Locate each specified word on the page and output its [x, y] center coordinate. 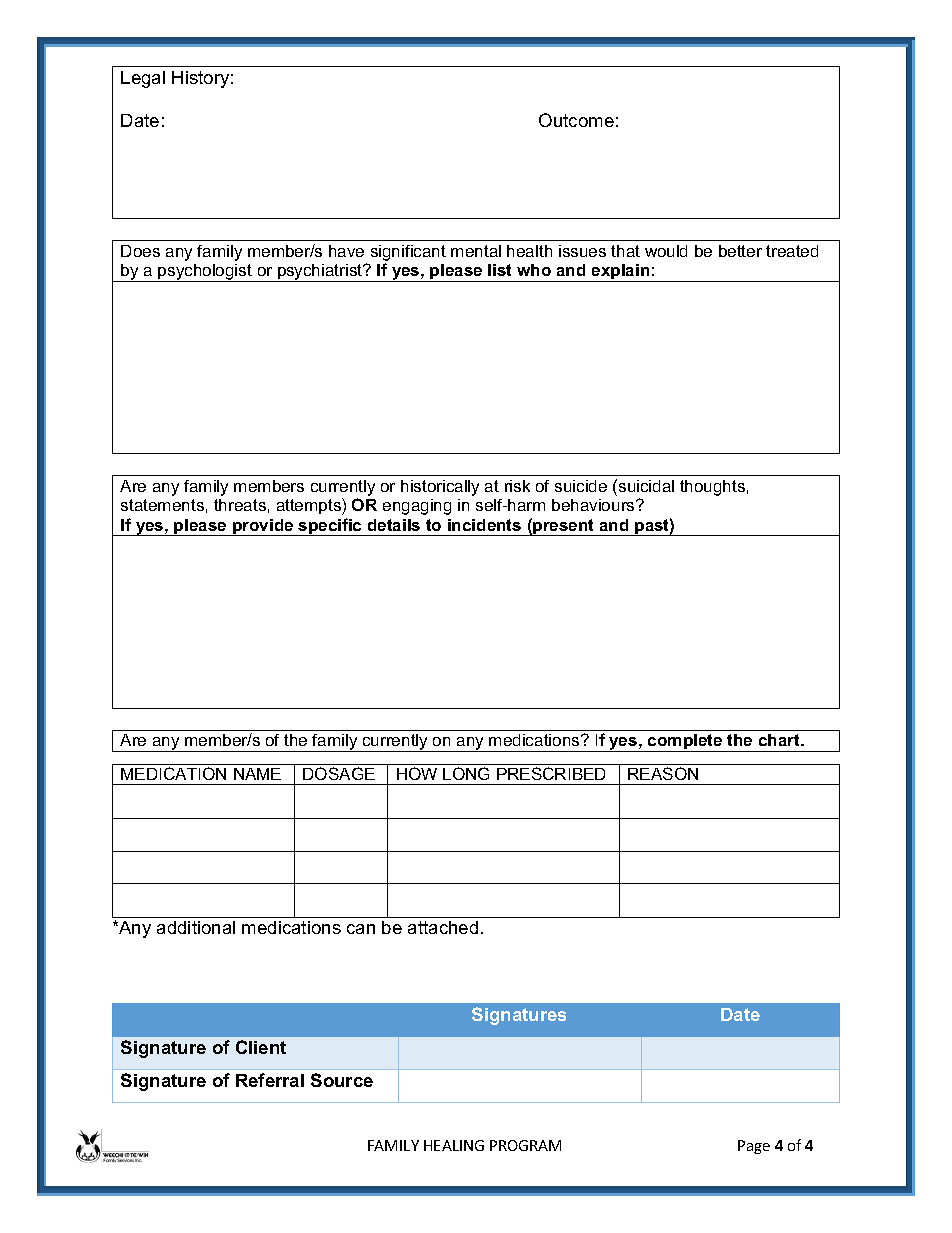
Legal [143, 79]
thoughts [712, 488]
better [740, 251]
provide [263, 527]
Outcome [576, 120]
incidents [484, 525]
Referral [270, 1080]
